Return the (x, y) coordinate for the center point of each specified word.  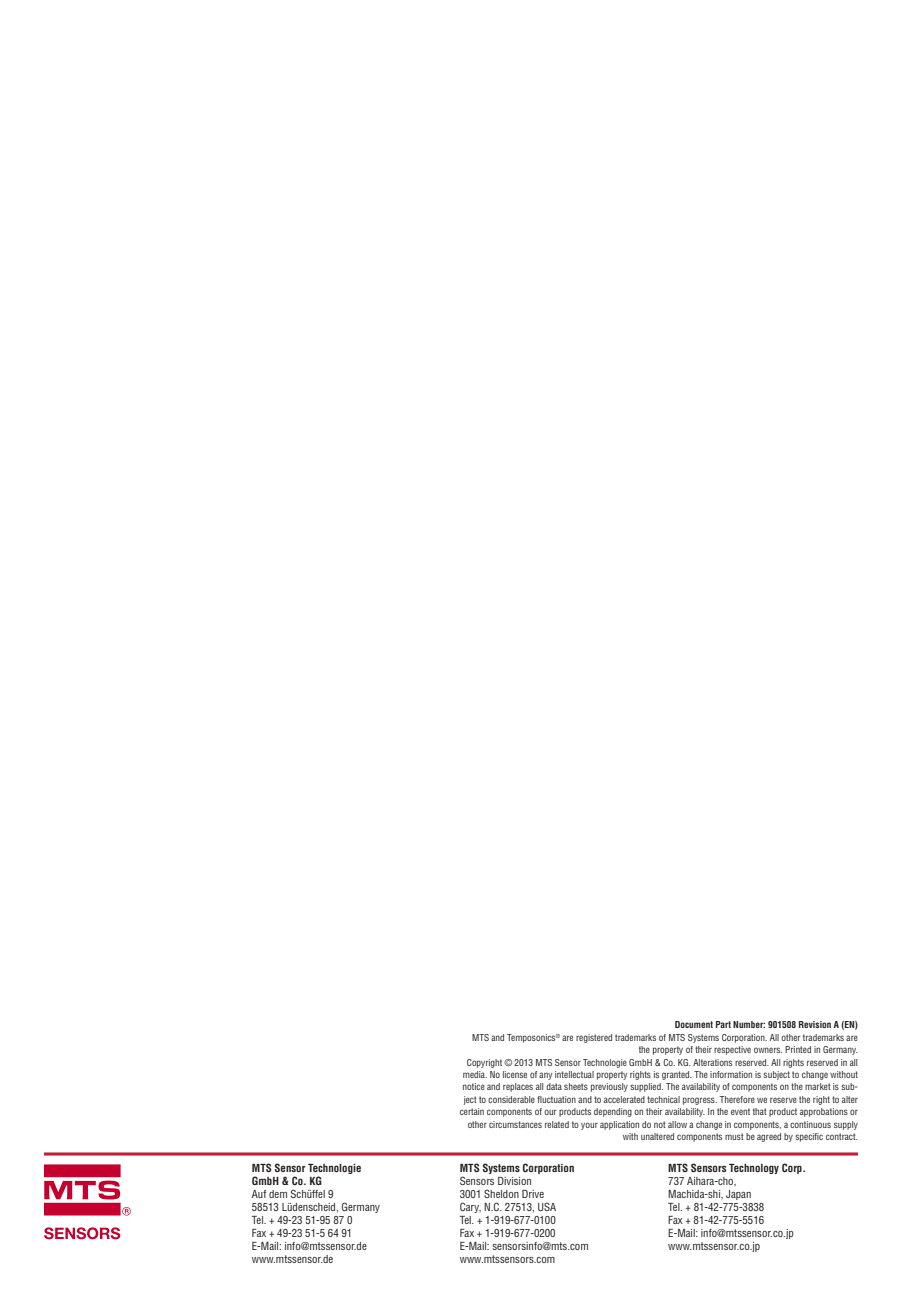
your (589, 1126)
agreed (769, 1137)
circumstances (515, 1124)
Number (749, 1024)
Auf (259, 1194)
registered (594, 1038)
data (554, 1086)
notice (474, 1086)
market (818, 1086)
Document (694, 1024)
